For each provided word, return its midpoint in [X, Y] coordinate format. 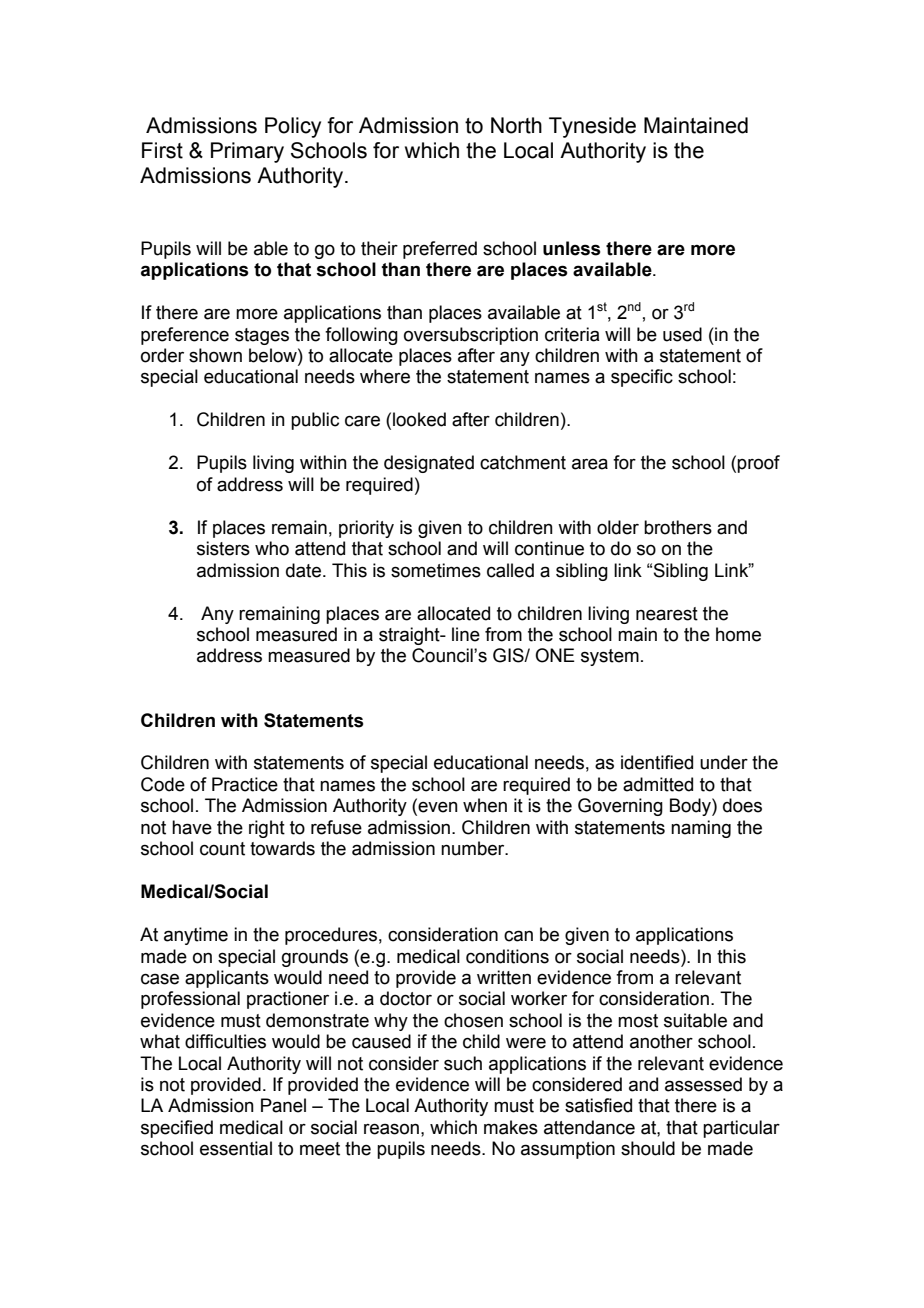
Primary [247, 152]
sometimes [436, 570]
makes [511, 1127]
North [516, 125]
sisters [223, 548]
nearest [667, 614]
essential [236, 1148]
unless [572, 248]
